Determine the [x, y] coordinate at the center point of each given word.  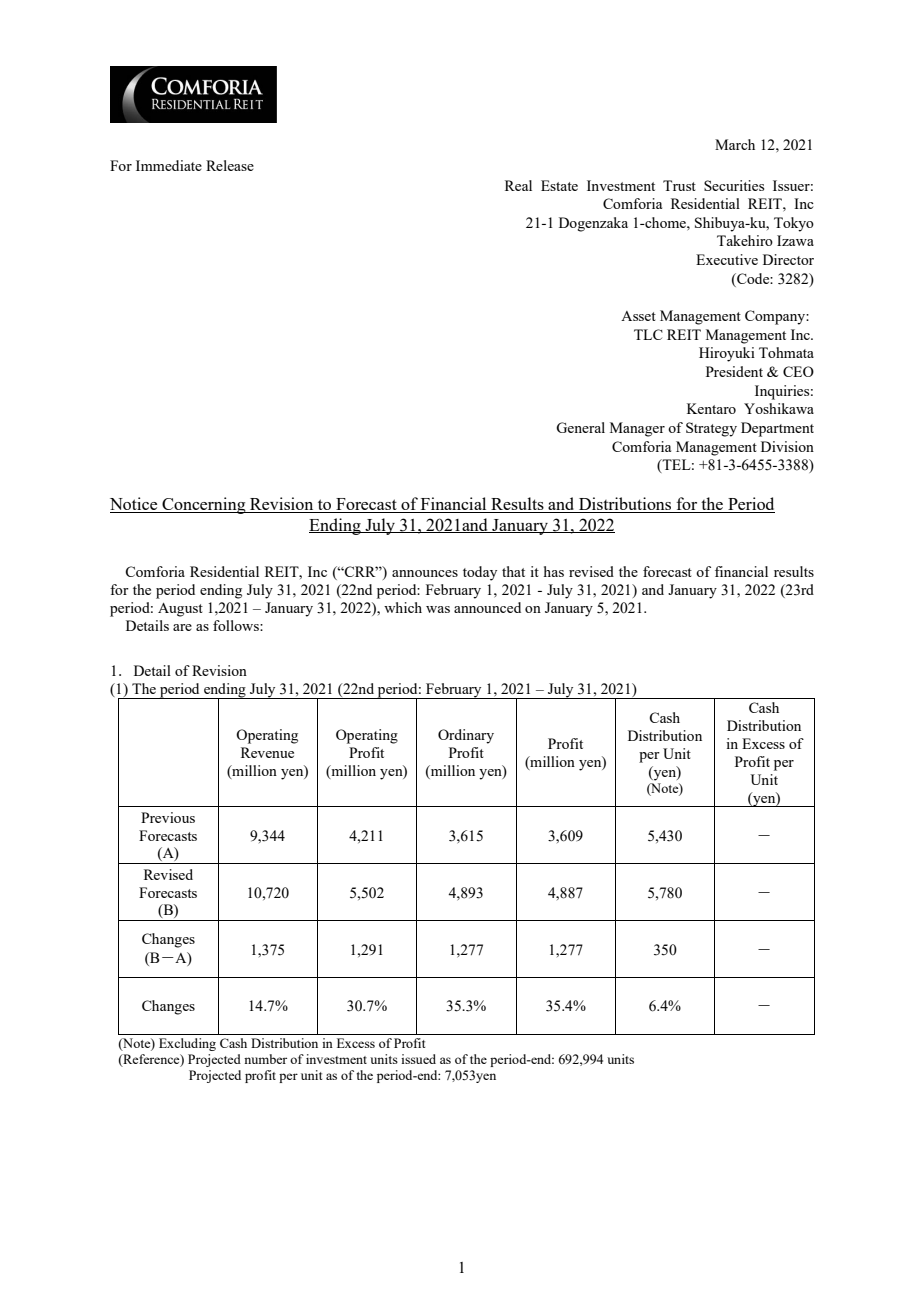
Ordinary [466, 736]
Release [230, 165]
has [554, 571]
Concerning [204, 505]
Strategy [711, 429]
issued [418, 1059]
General [580, 427]
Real [518, 185]
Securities [734, 185]
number [265, 1059]
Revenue [267, 752]
